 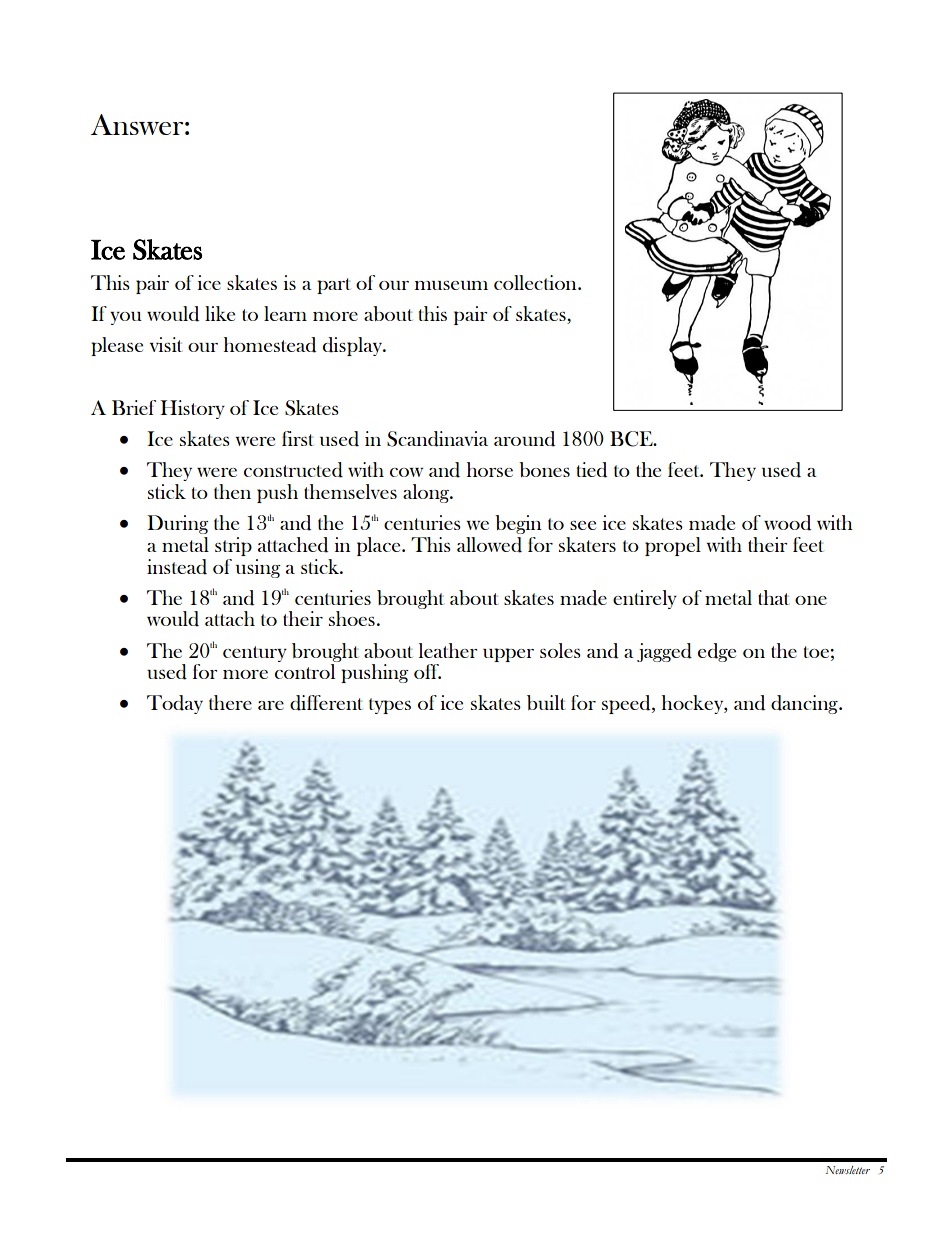 What do you see at coordinates (546, 702) in the screenshot?
I see `built` at bounding box center [546, 702].
